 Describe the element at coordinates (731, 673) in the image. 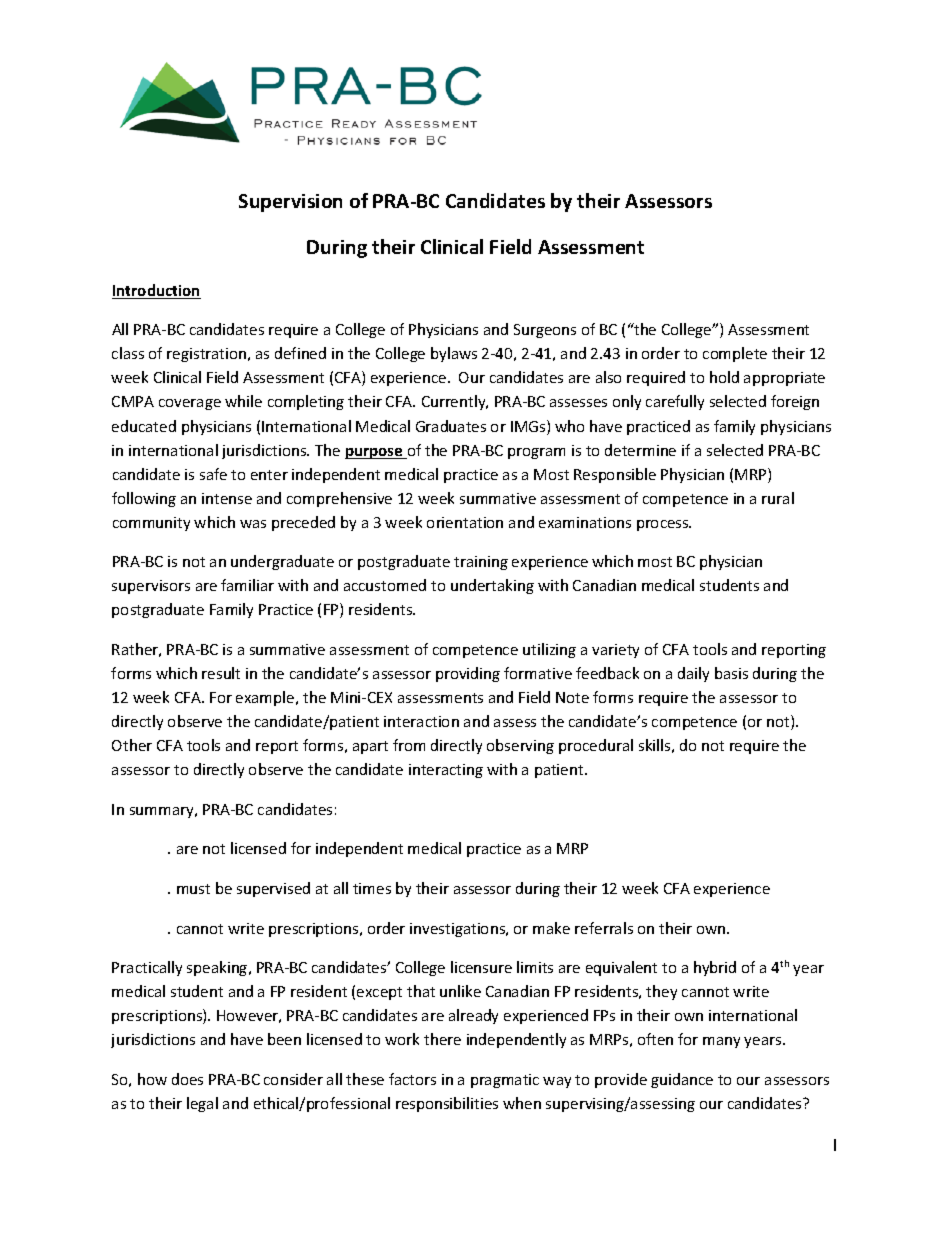

I see `basis` at that location.
